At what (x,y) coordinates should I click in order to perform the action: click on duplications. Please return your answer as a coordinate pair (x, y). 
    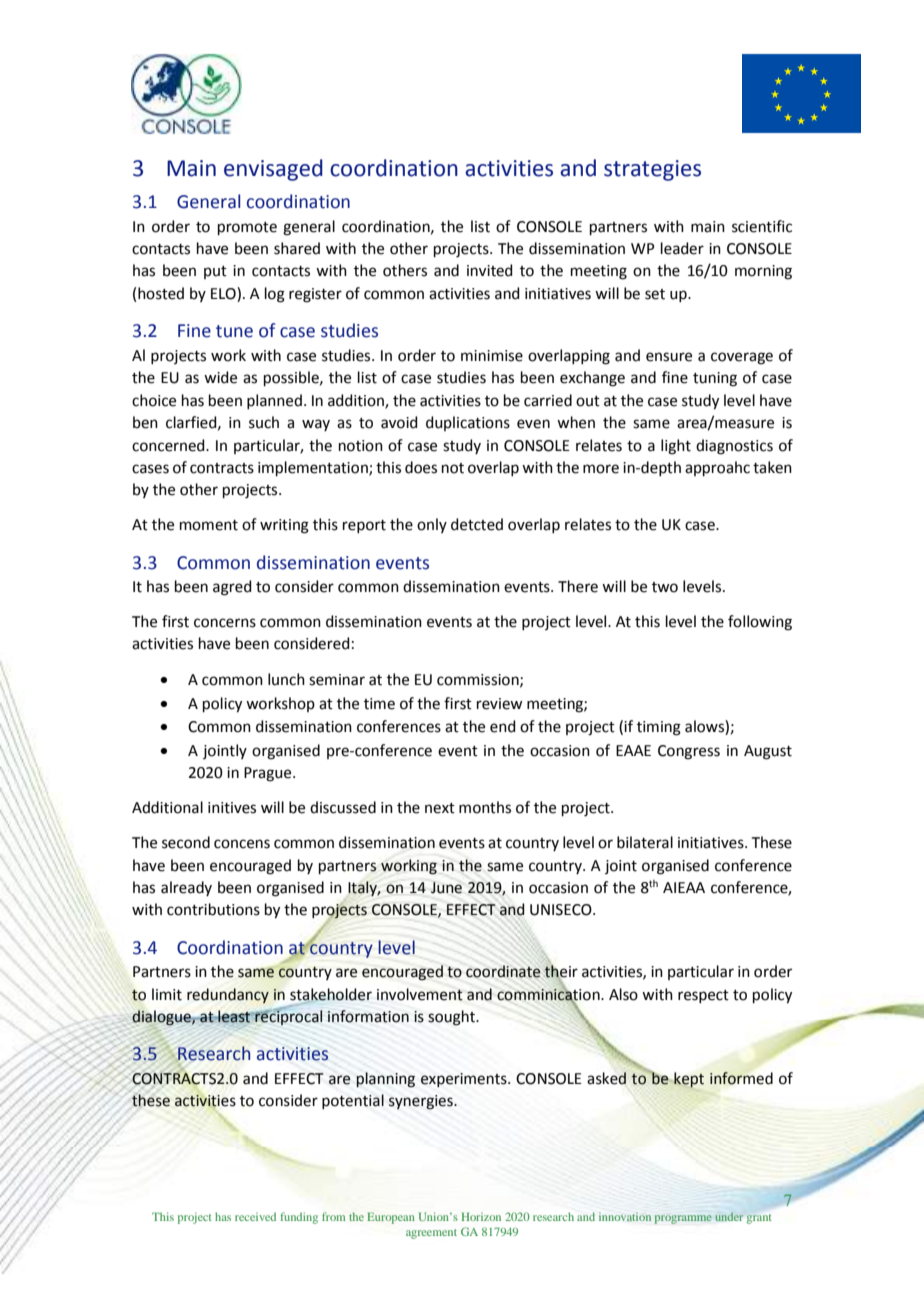
    Looking at the image, I should click on (468, 423).
